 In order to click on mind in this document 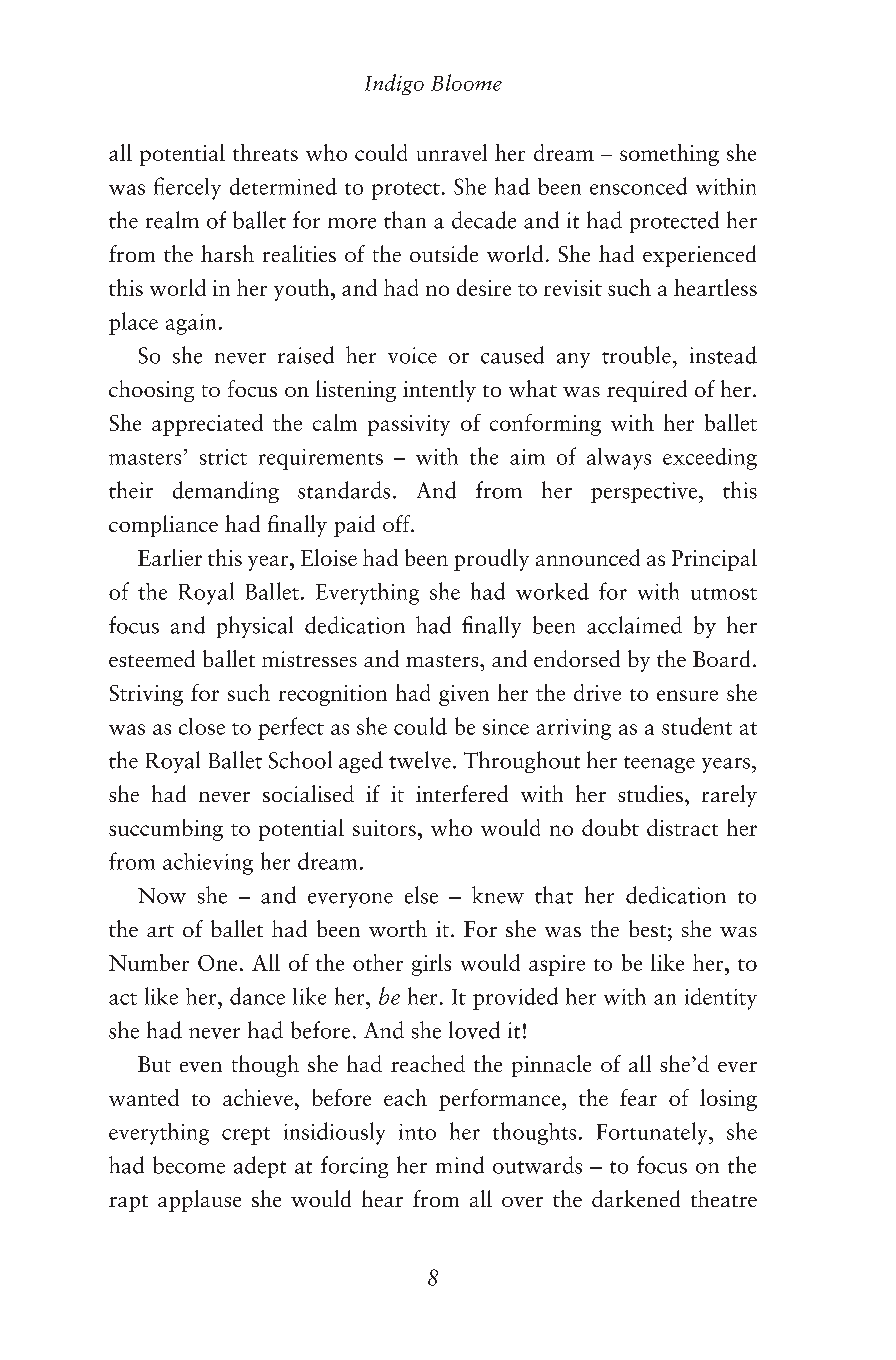, I will do `click(460, 1165)`.
